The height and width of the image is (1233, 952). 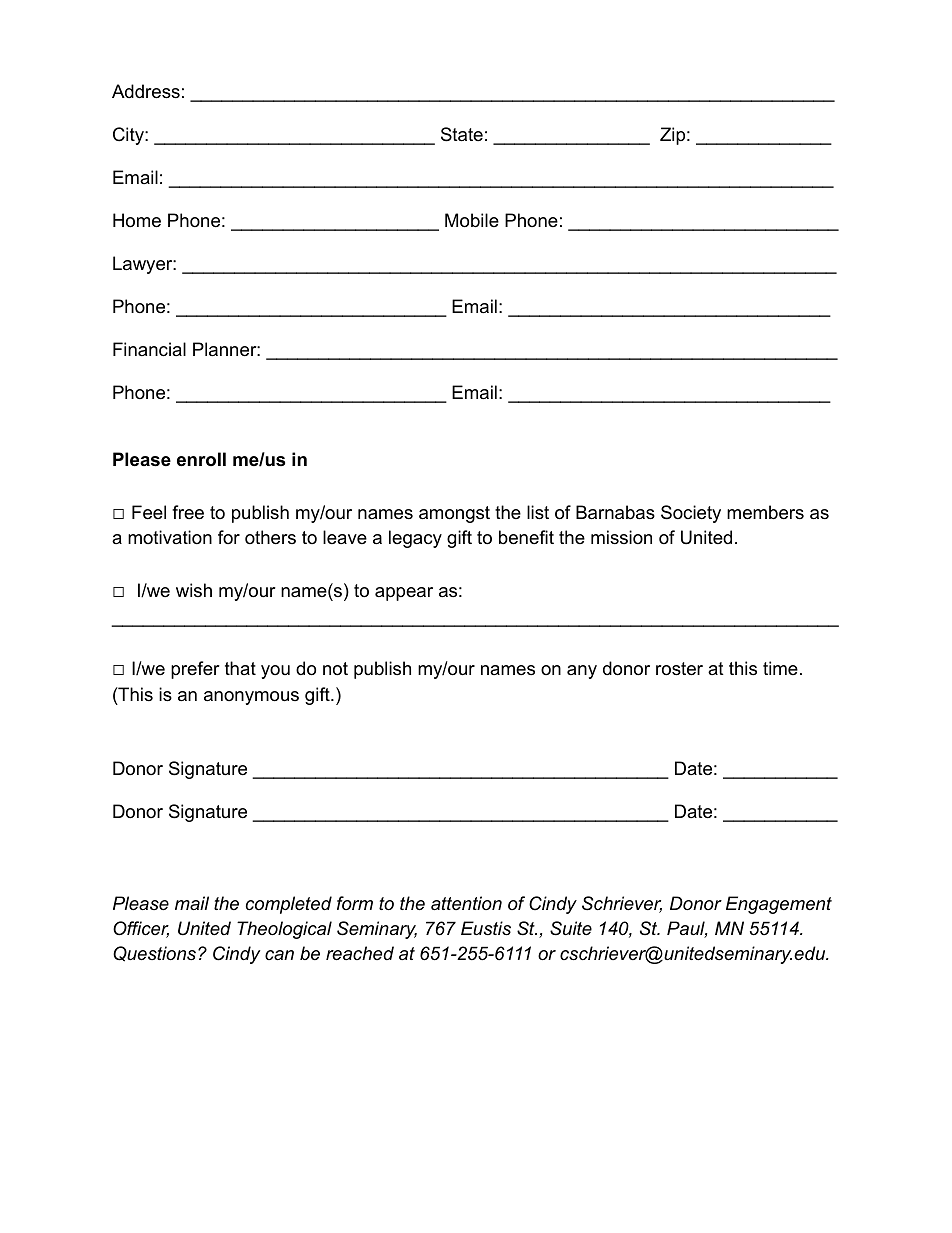 I want to click on any, so click(x=582, y=672).
